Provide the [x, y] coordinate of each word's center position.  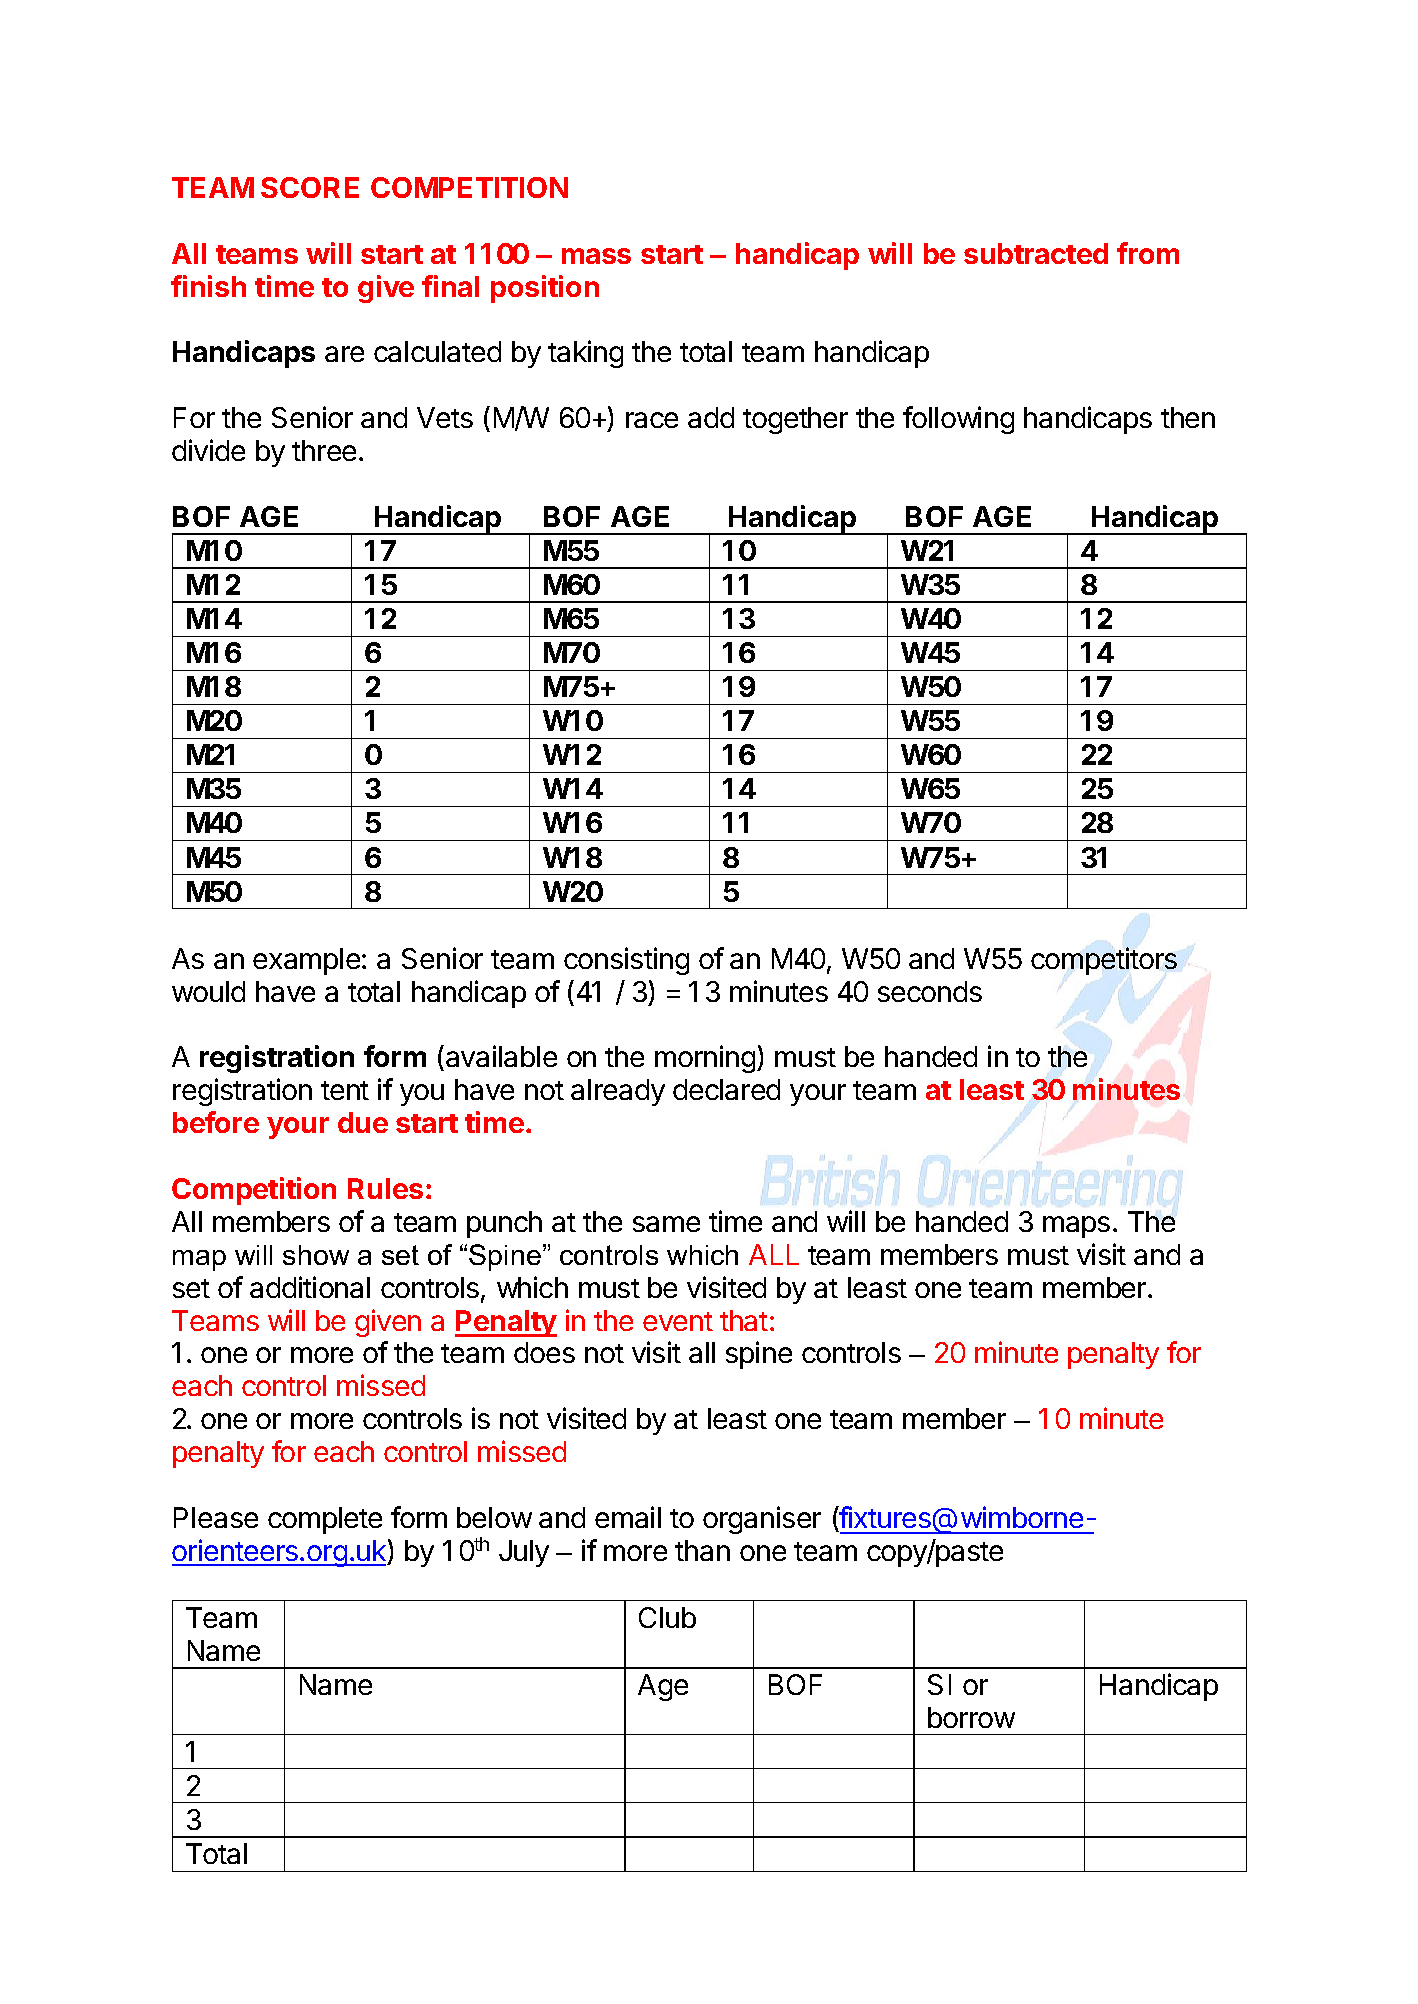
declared [726, 1089]
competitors [1104, 961]
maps [1076, 1227]
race [652, 420]
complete [325, 1520]
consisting [626, 961]
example [306, 961]
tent [345, 1090]
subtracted [1036, 253]
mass [596, 256]
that [744, 1320]
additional [310, 1287]
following [958, 420]
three [324, 450]
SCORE [310, 187]
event [678, 1321]
